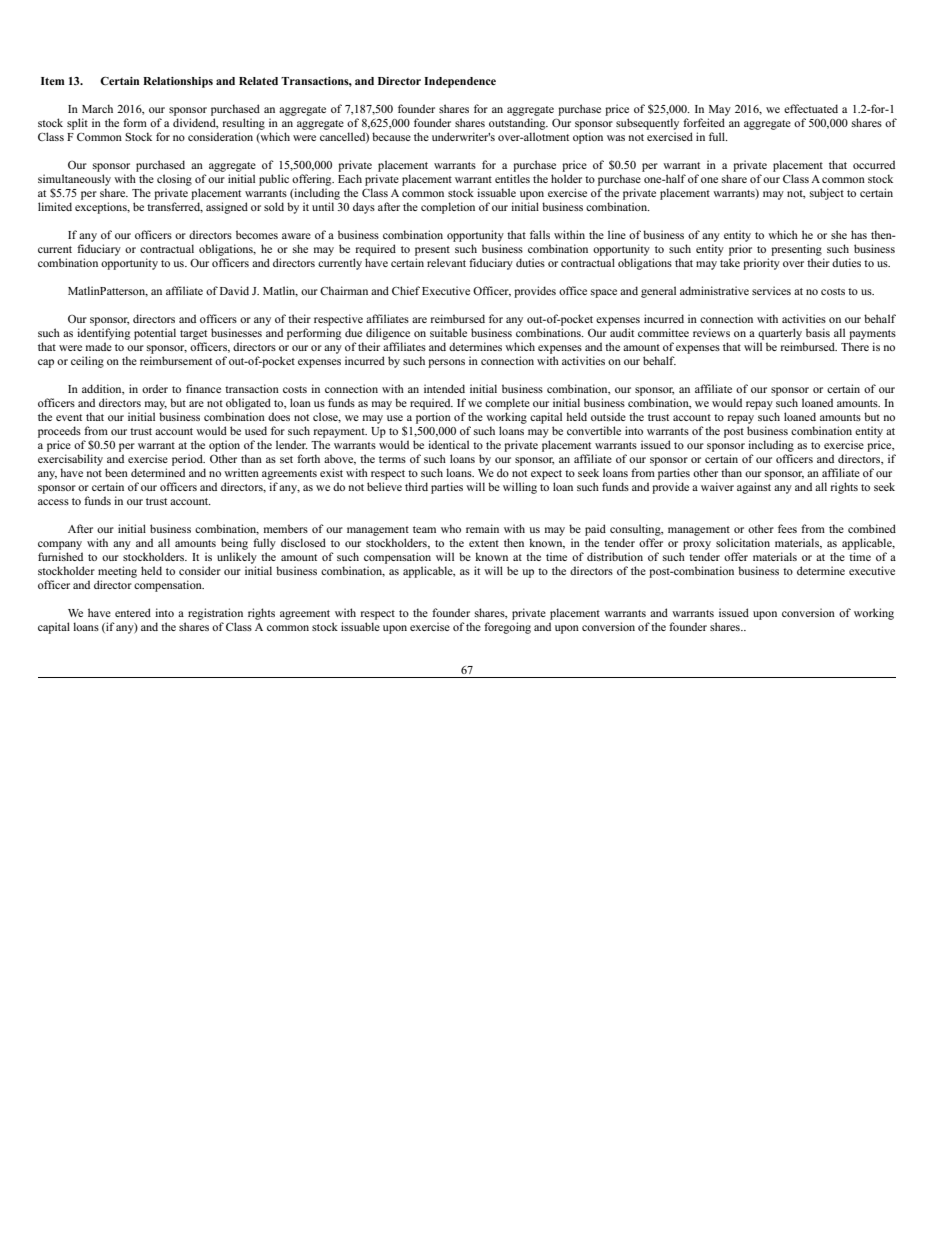  I want to click on quarterly, so click(780, 334).
